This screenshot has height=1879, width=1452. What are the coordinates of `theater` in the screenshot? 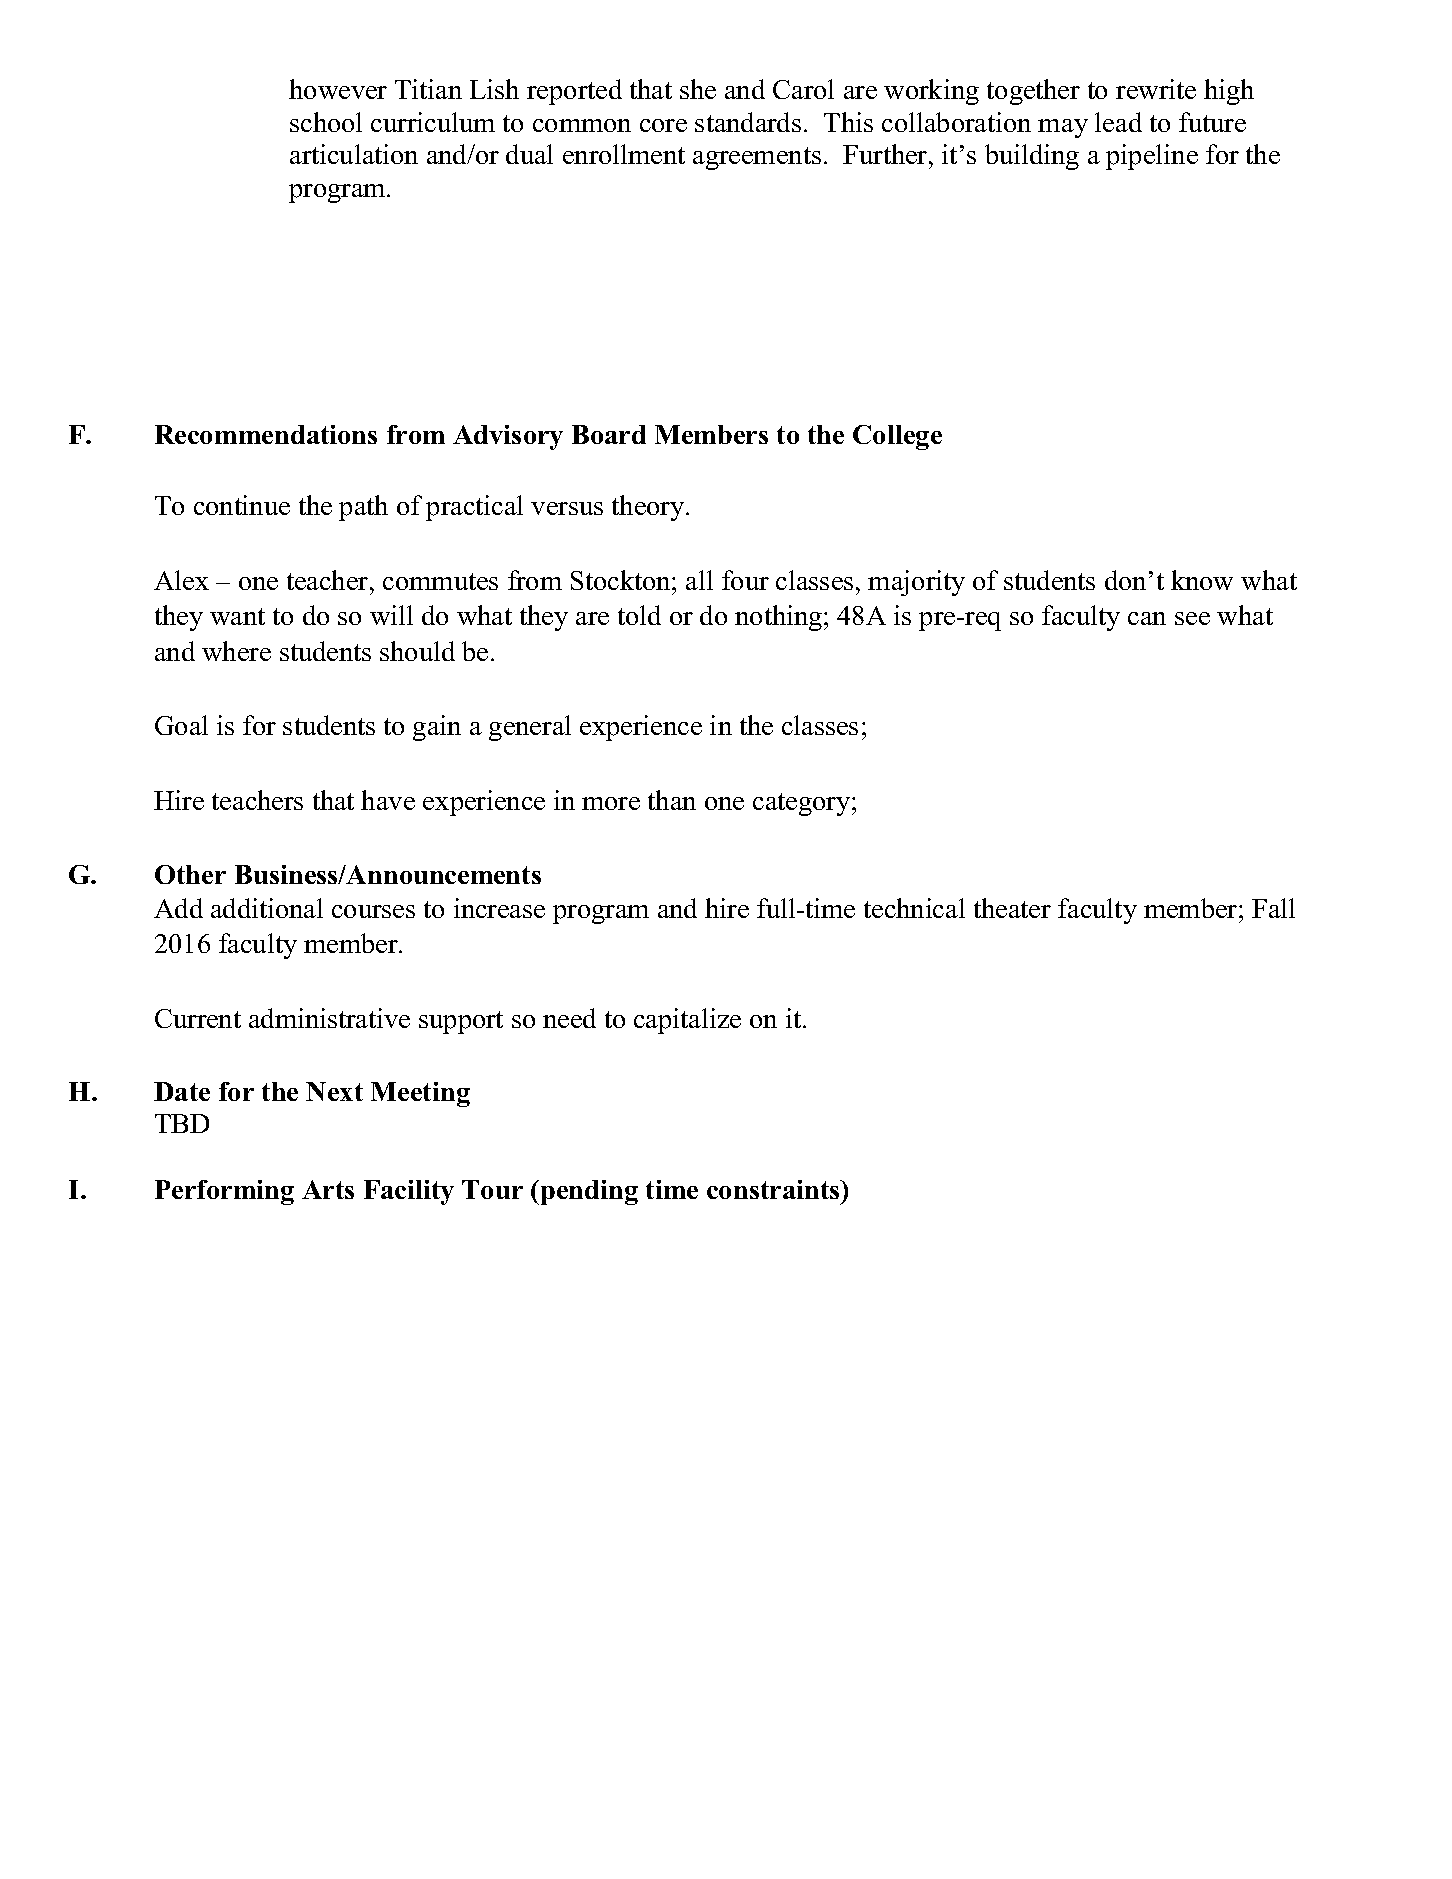 It's located at (1012, 908).
